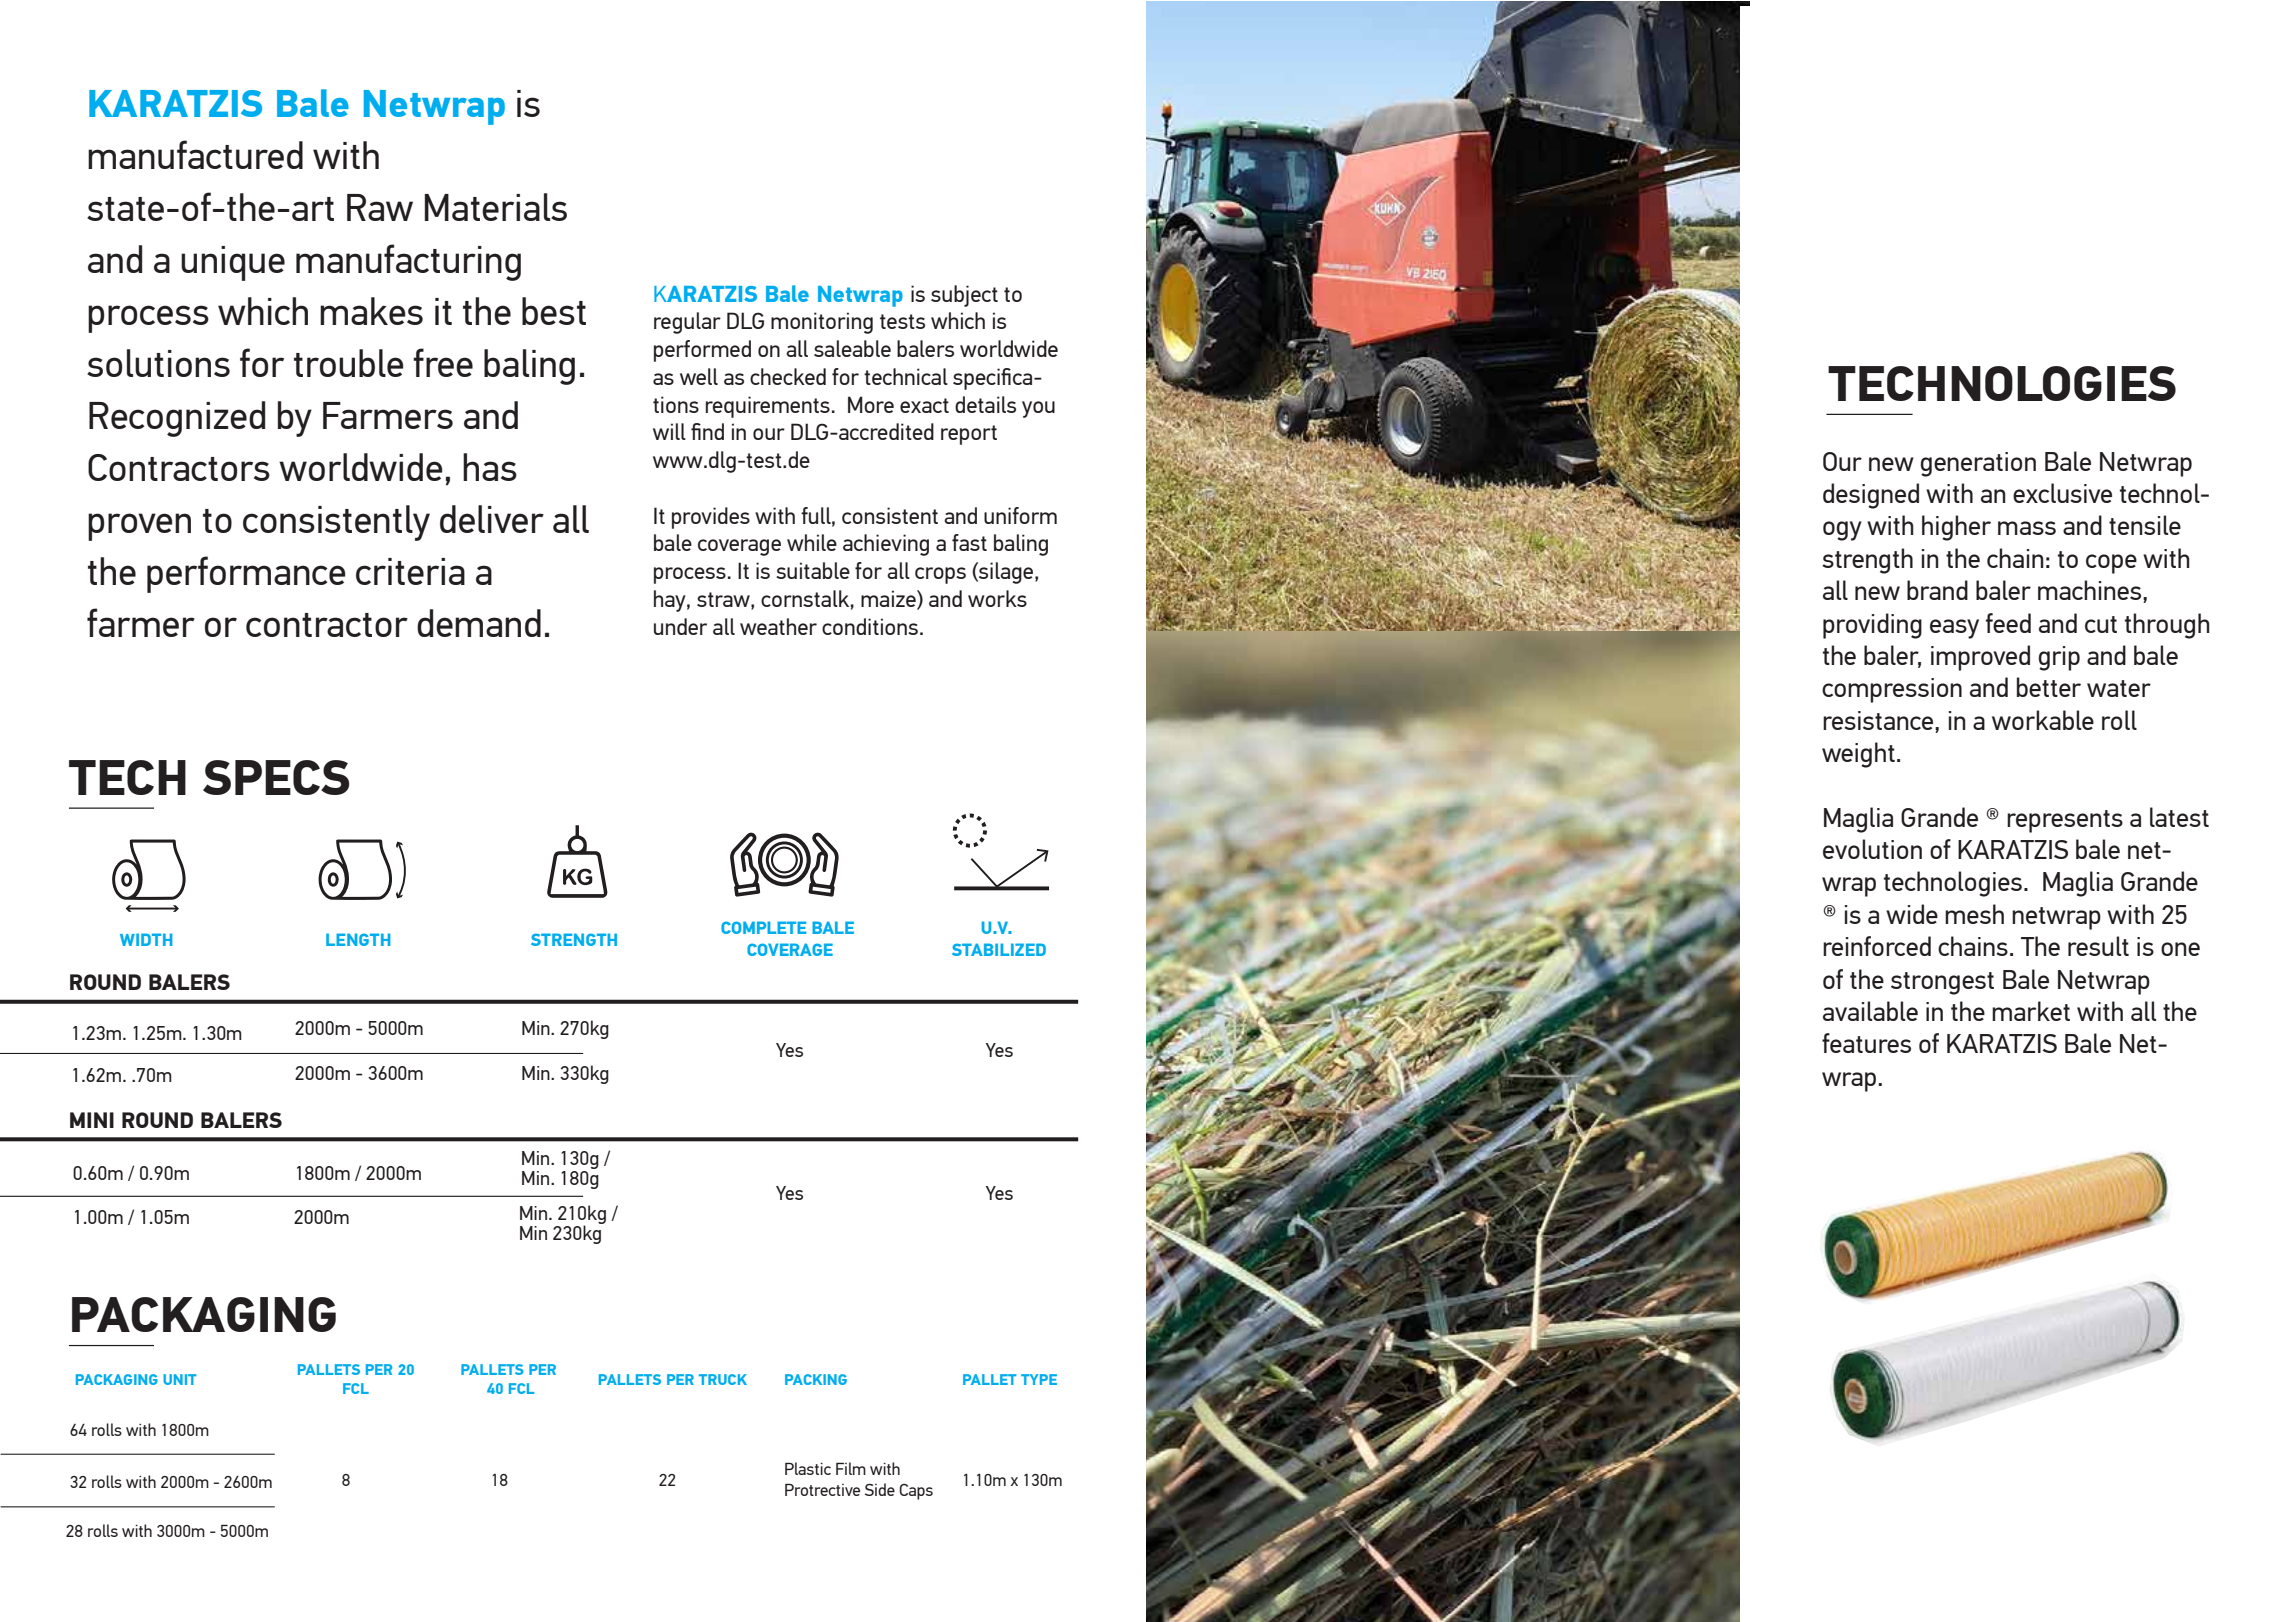 The height and width of the document is (1622, 2294). What do you see at coordinates (496, 207) in the document?
I see `Materials` at bounding box center [496, 207].
